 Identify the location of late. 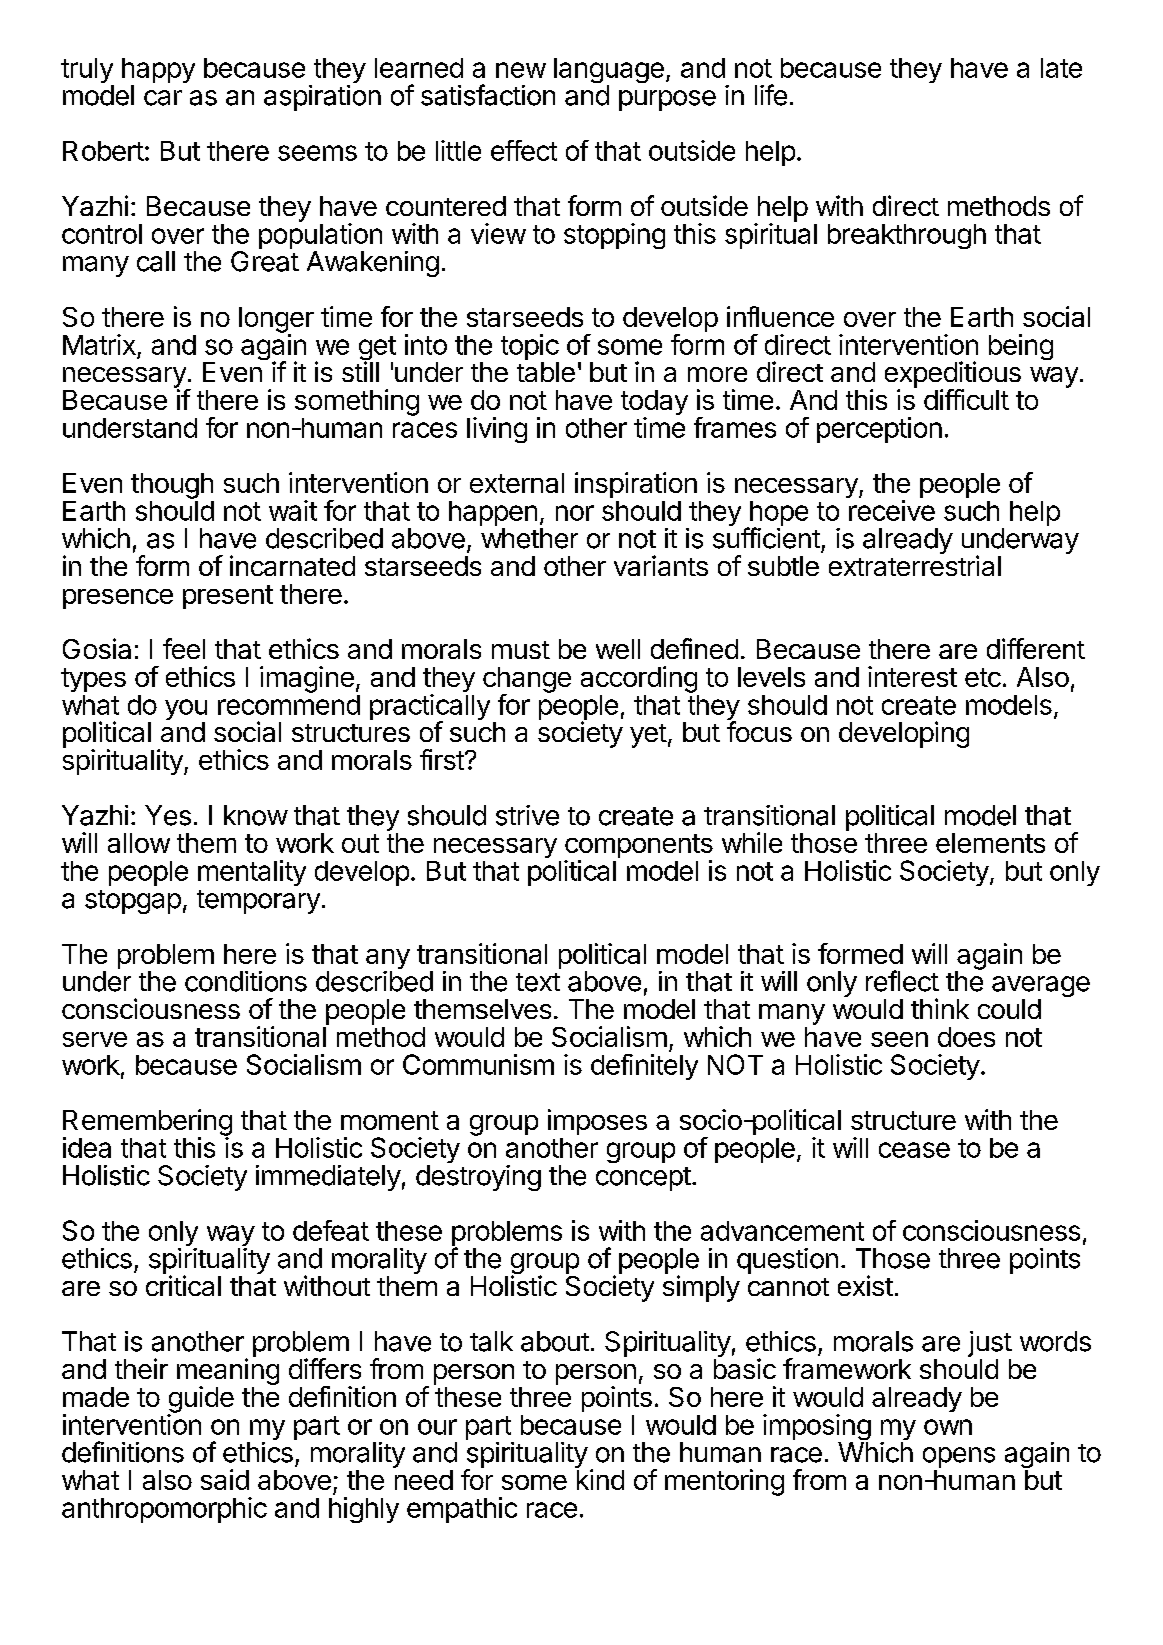
(1061, 68).
